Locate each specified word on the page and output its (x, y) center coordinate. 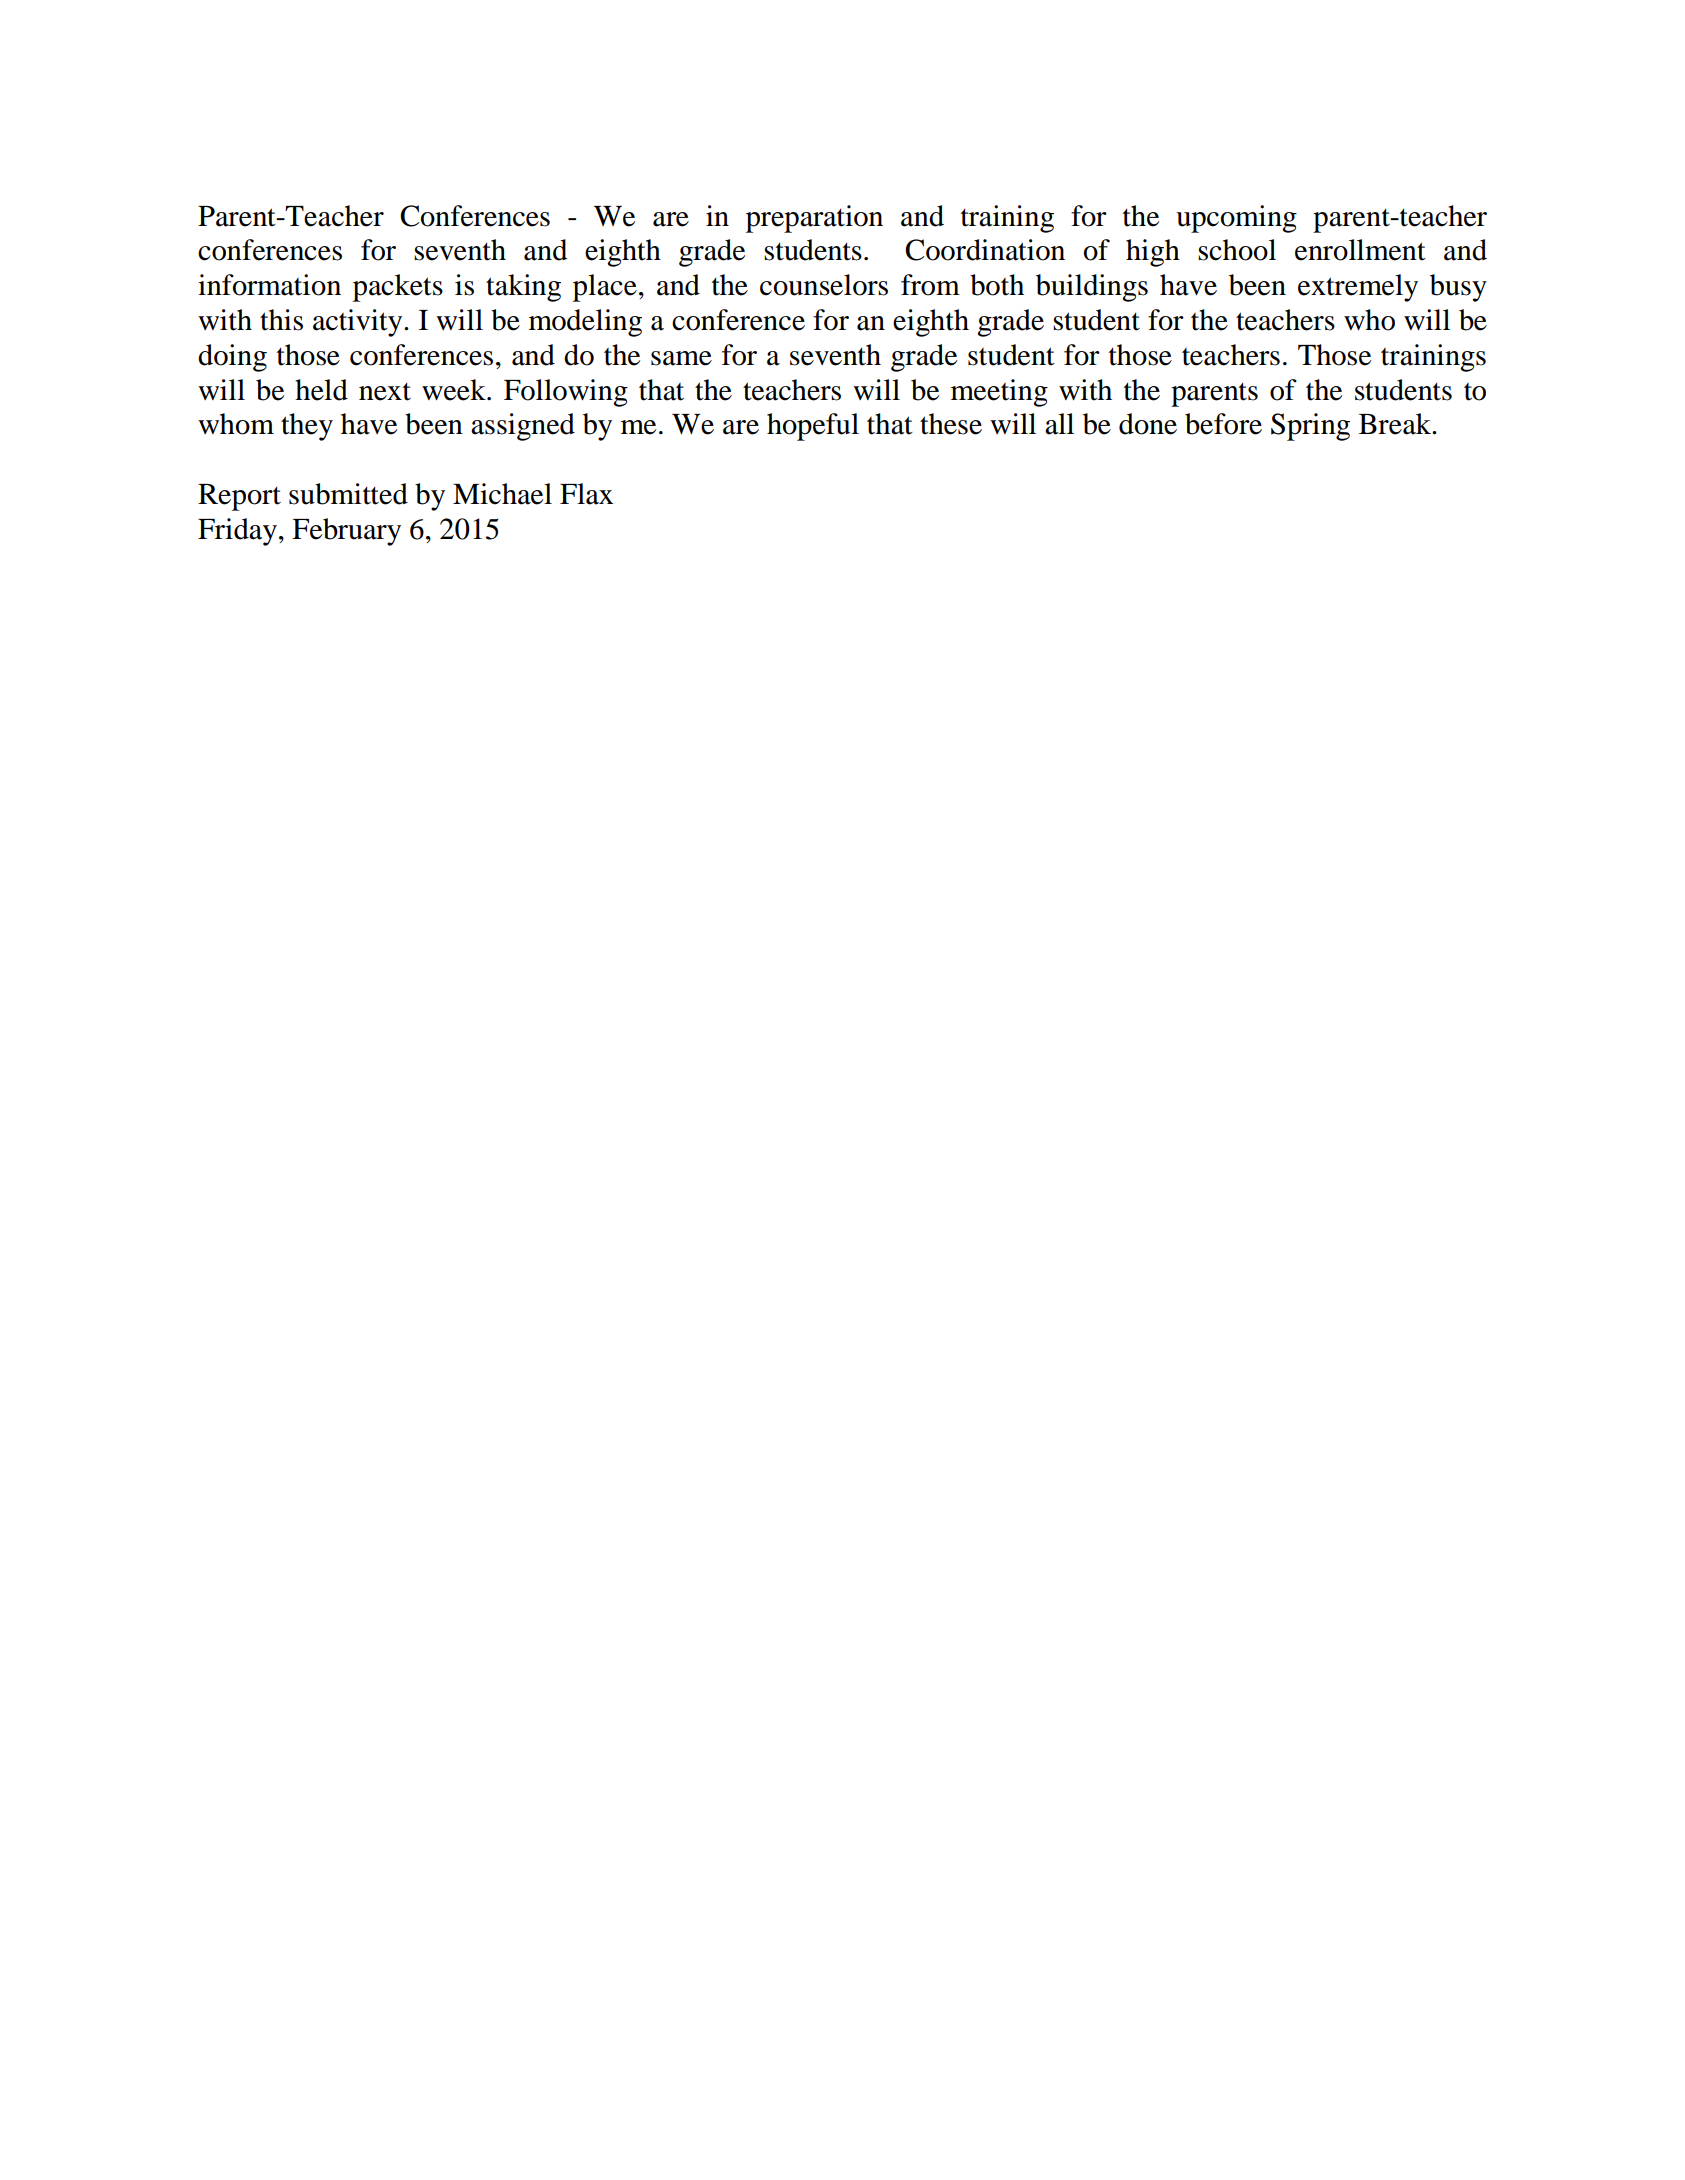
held (321, 390)
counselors (824, 285)
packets (398, 288)
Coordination (985, 250)
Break (1396, 424)
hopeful (813, 427)
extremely (1358, 288)
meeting (999, 393)
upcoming (1236, 219)
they (307, 427)
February (346, 532)
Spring (1310, 427)
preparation (814, 219)
